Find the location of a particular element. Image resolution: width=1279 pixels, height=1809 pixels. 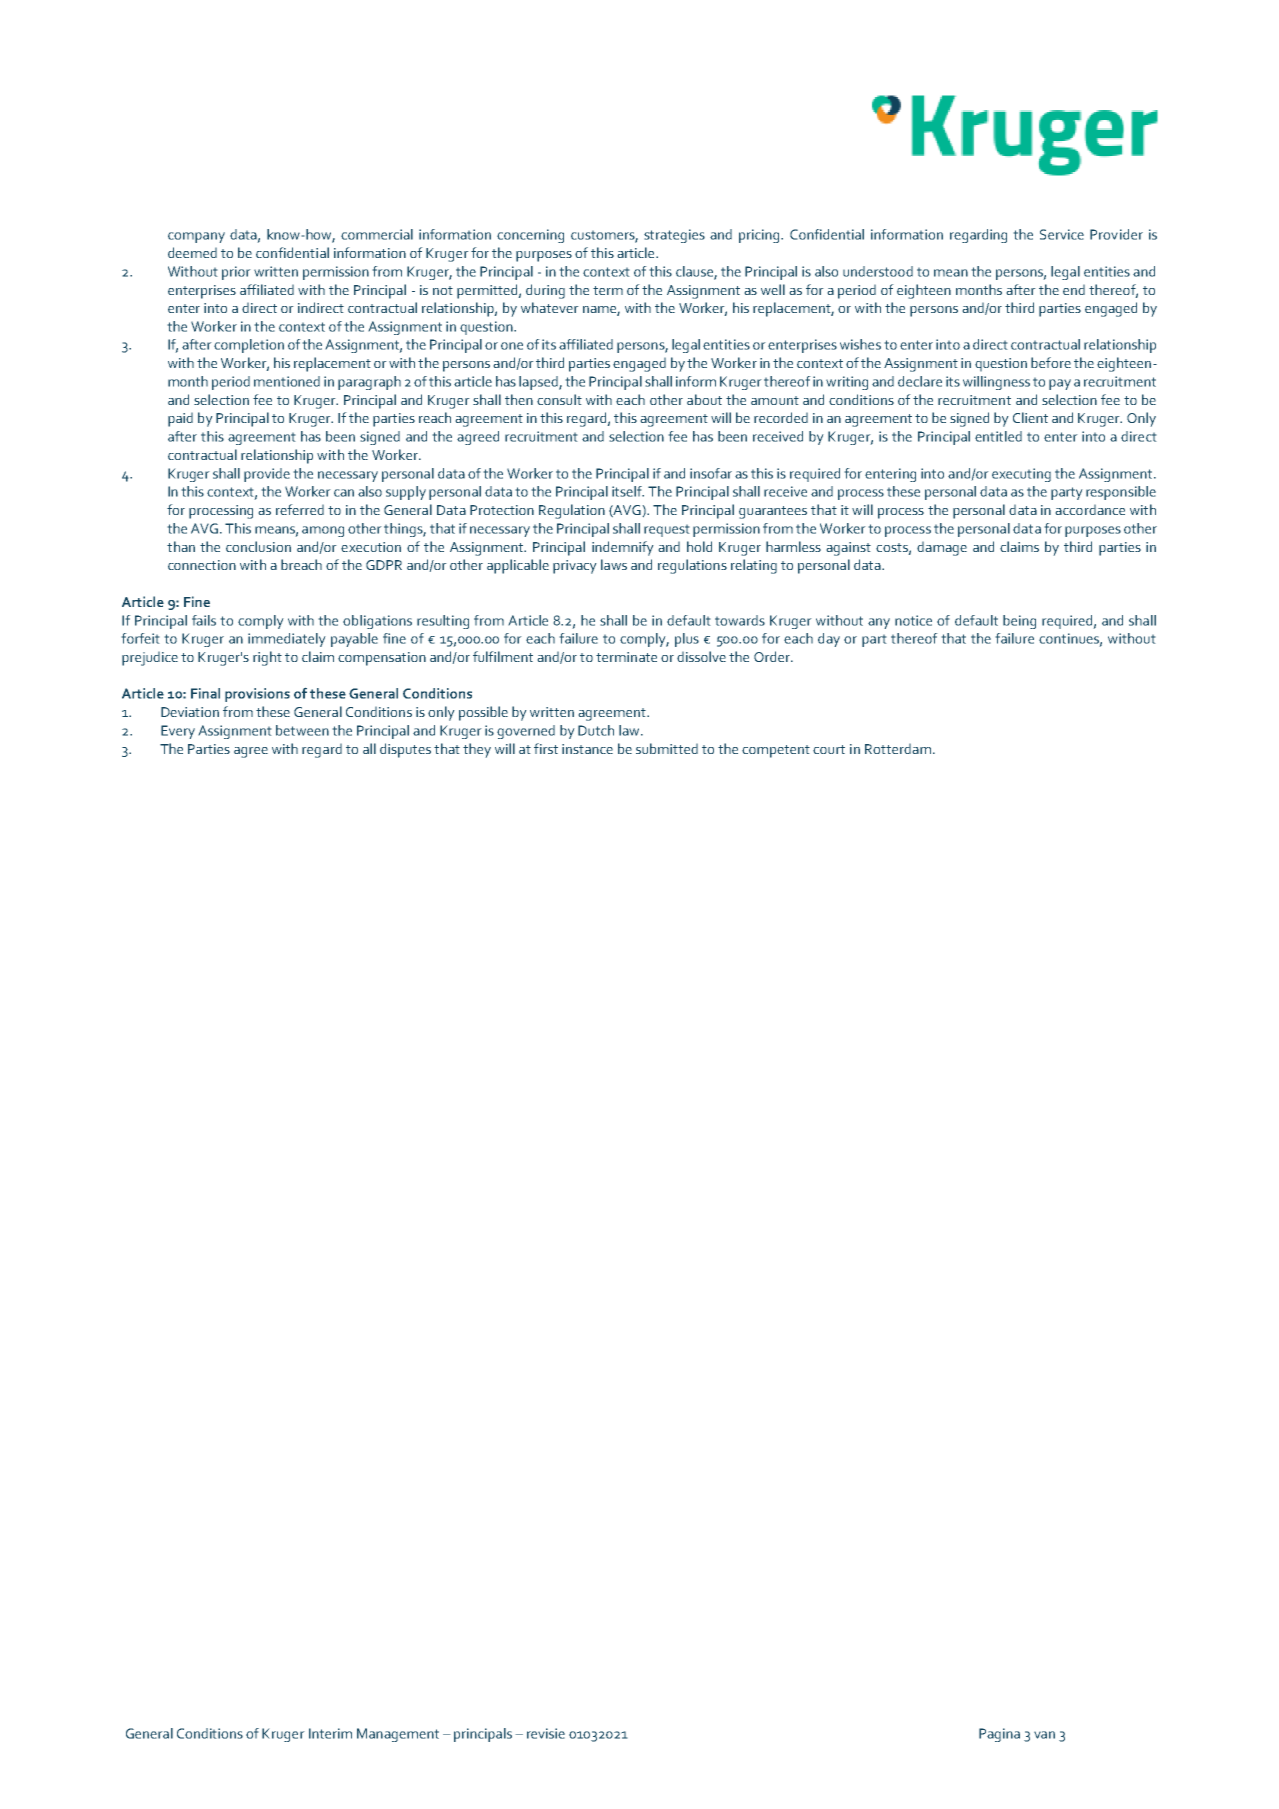

Management is located at coordinates (398, 1735).
